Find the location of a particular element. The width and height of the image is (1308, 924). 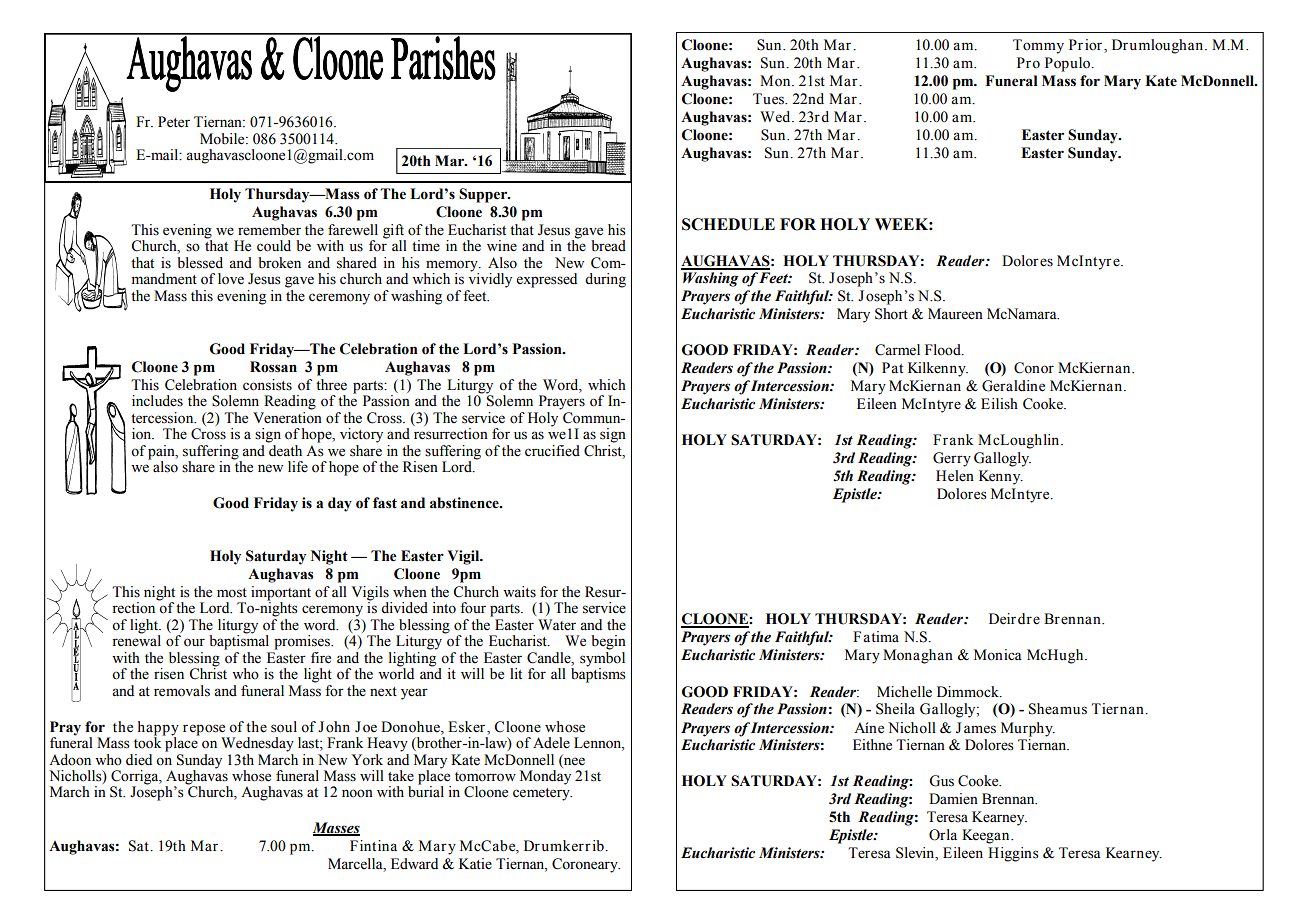

Tues is located at coordinates (770, 99).
